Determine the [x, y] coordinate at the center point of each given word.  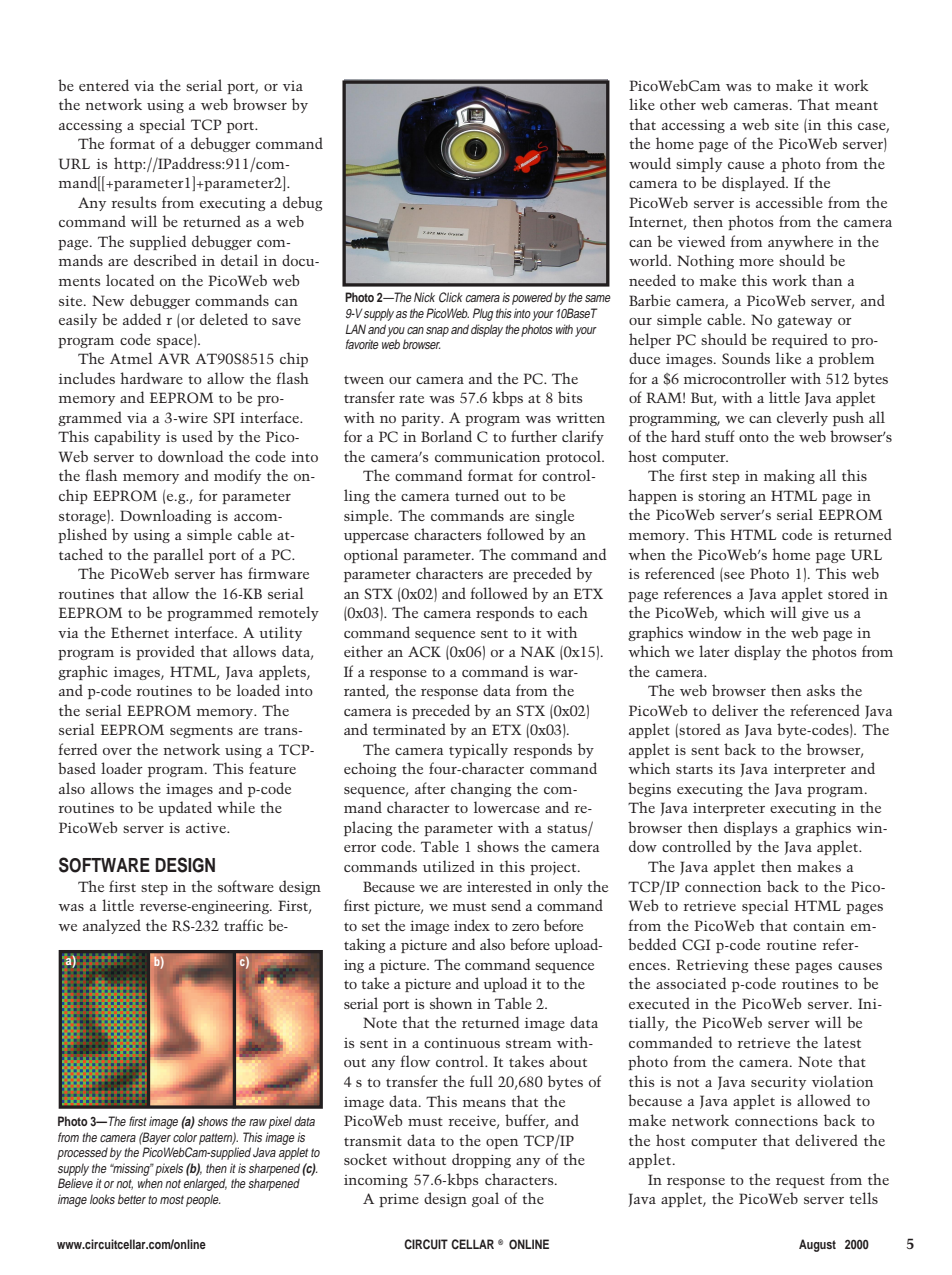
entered [104, 85]
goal [485, 1199]
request [800, 1182]
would [650, 163]
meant [856, 105]
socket [365, 1159]
